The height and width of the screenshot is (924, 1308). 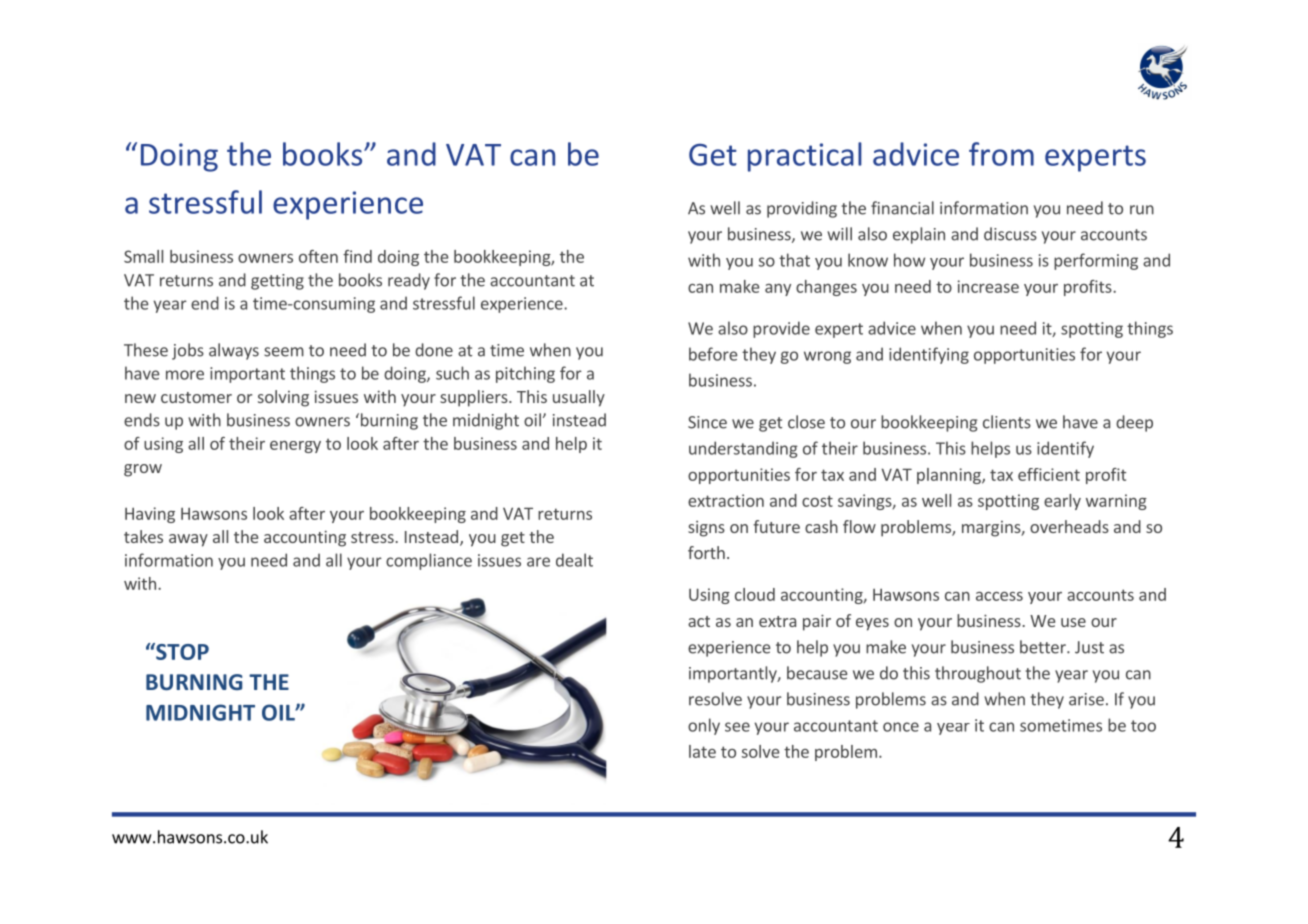 What do you see at coordinates (743, 449) in the screenshot?
I see `understanding` at bounding box center [743, 449].
